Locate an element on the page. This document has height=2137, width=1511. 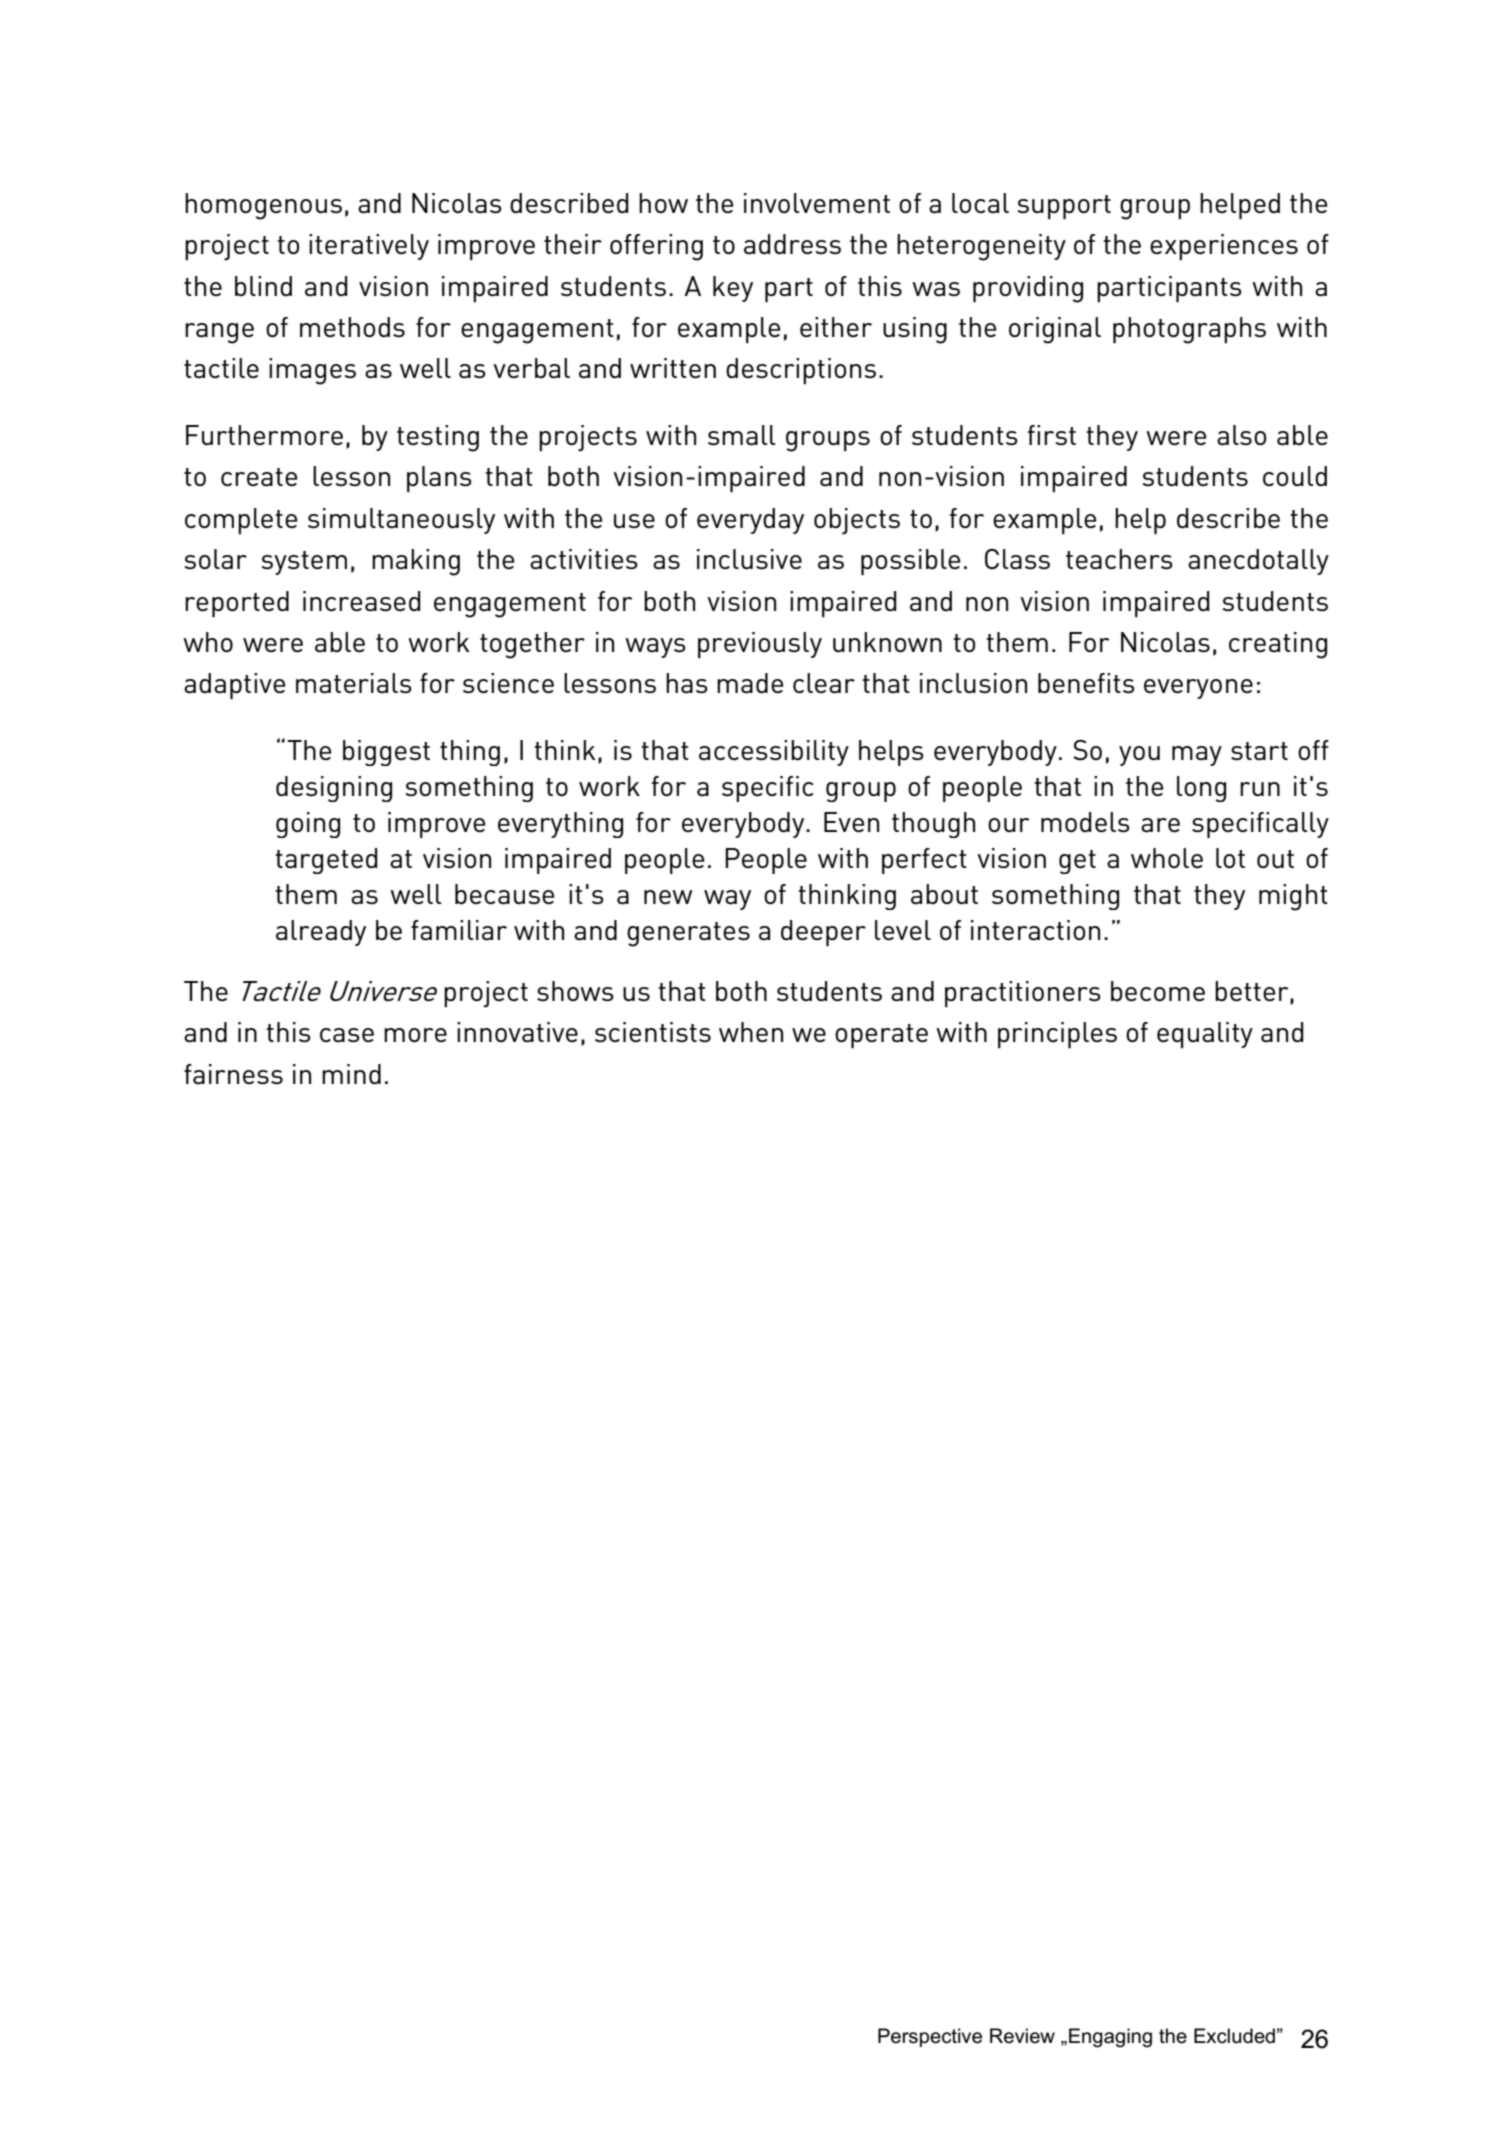
address is located at coordinates (792, 244).
